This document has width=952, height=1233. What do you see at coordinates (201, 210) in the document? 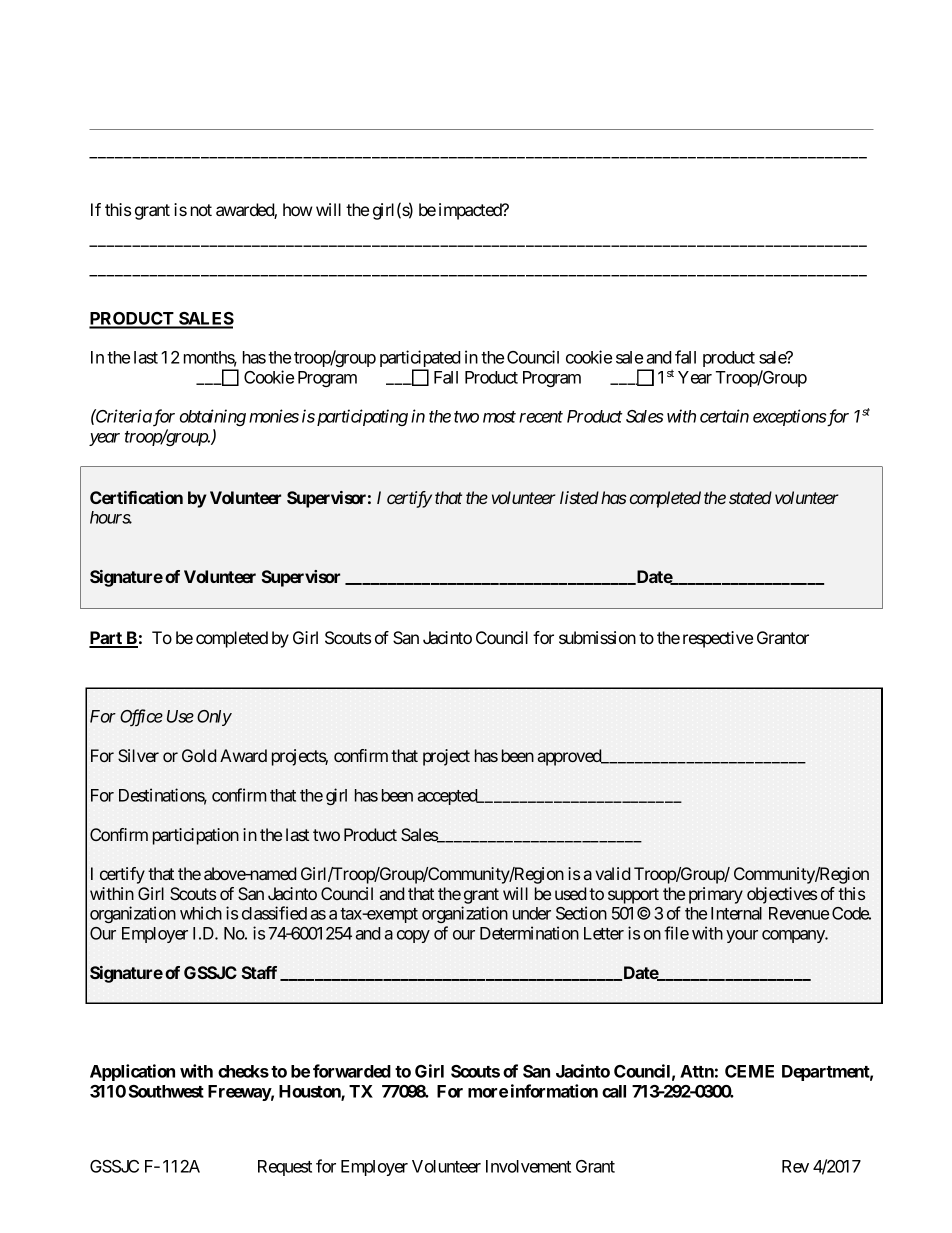
I see `not` at bounding box center [201, 210].
